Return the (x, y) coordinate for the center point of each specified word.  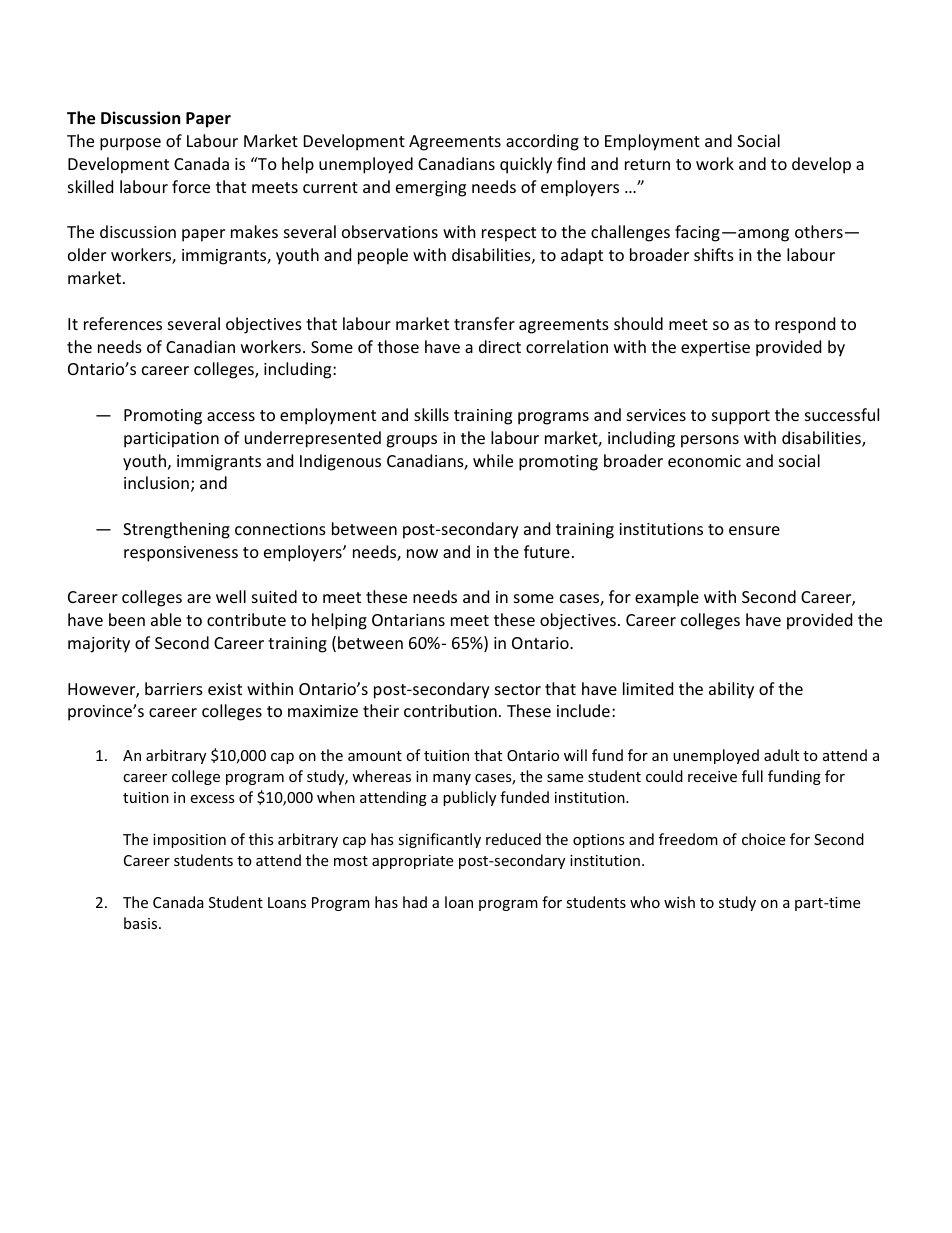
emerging (431, 189)
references (123, 323)
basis (142, 923)
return (647, 164)
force (191, 186)
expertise (715, 349)
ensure (754, 530)
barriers (174, 688)
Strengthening (176, 530)
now (422, 553)
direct (500, 346)
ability (731, 690)
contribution (450, 710)
